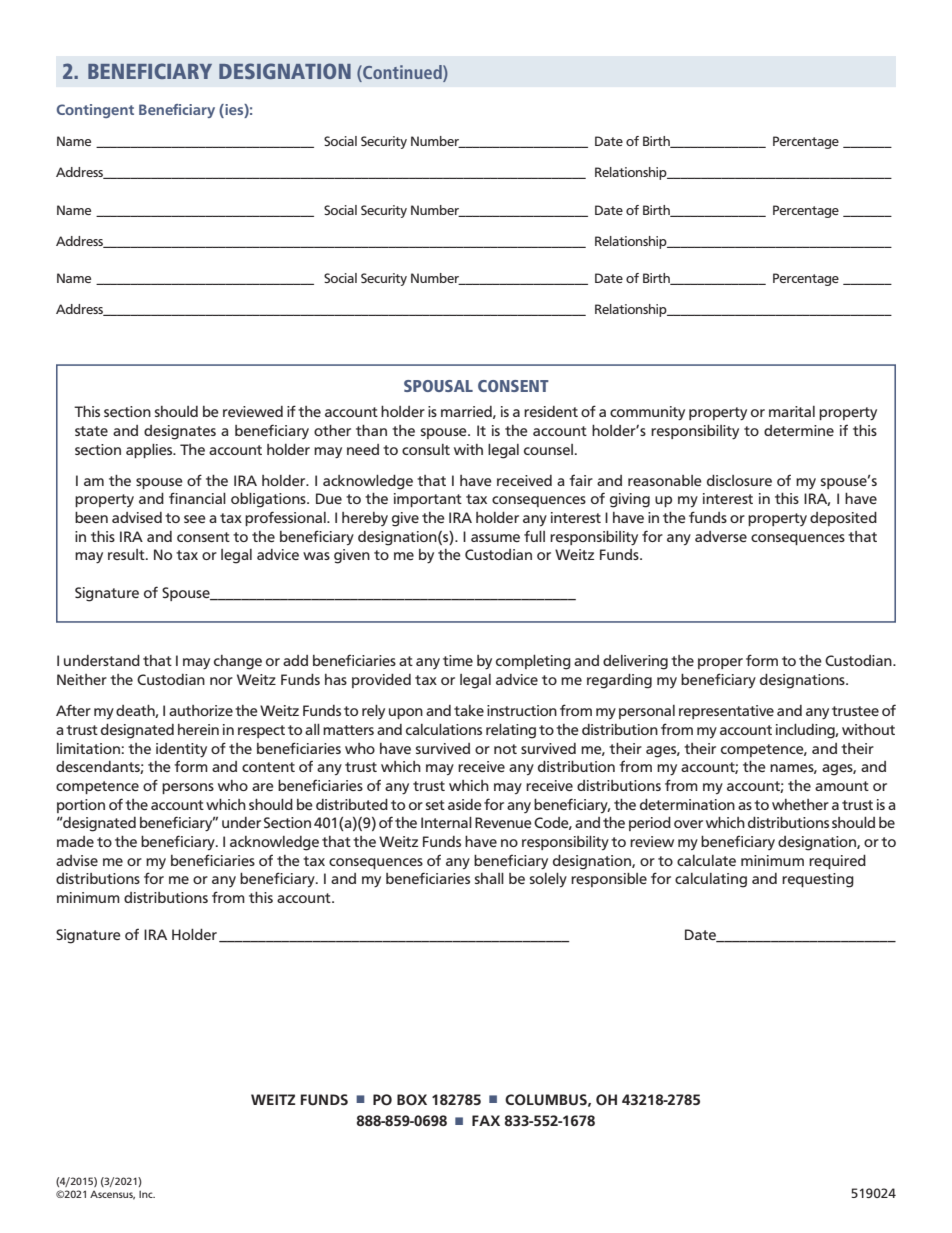  Describe the element at coordinates (469, 710) in the document. I see `take` at that location.
